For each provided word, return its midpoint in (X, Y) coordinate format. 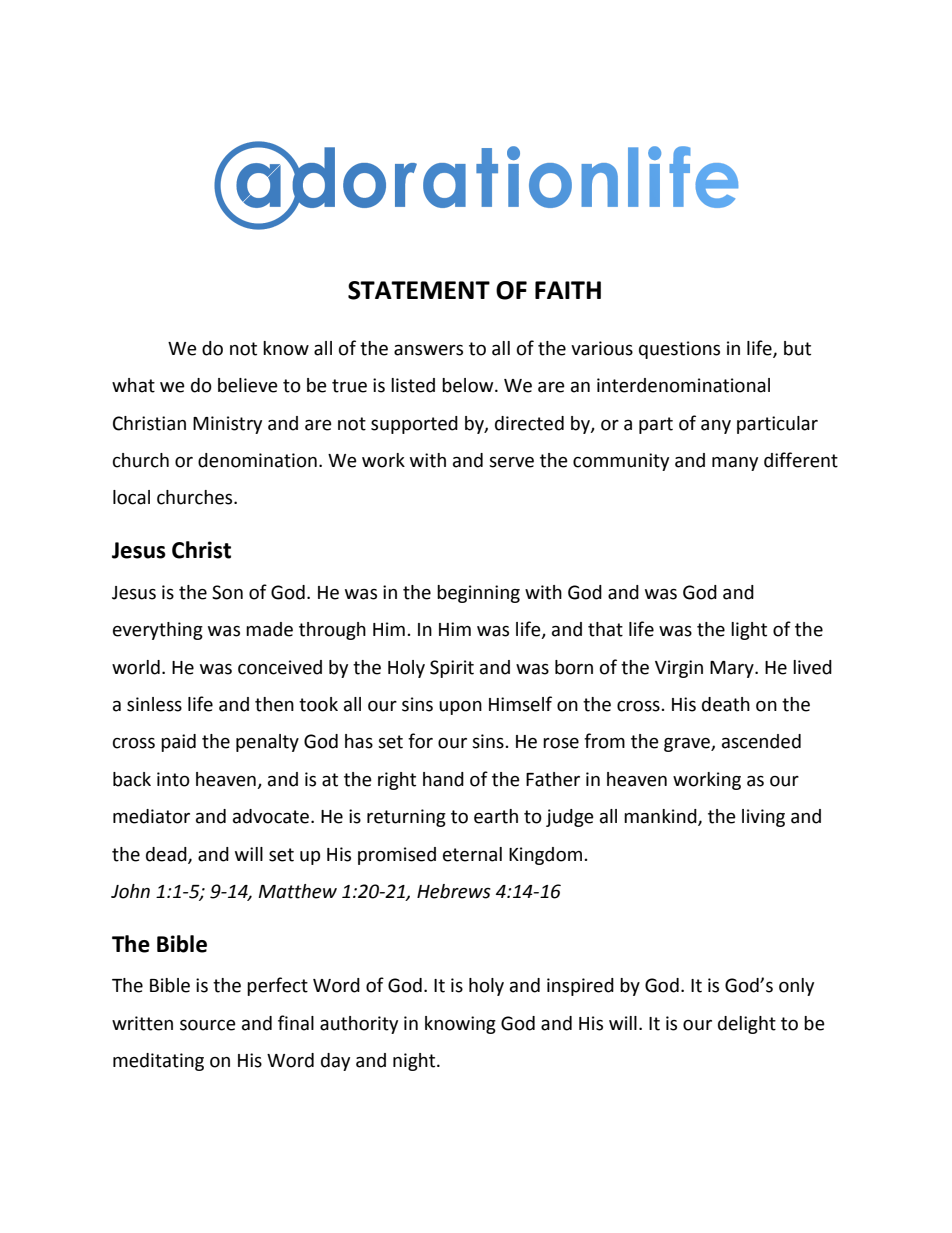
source (208, 1025)
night (415, 1062)
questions (679, 350)
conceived (280, 667)
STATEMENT (419, 290)
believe (248, 385)
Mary (733, 669)
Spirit (452, 669)
